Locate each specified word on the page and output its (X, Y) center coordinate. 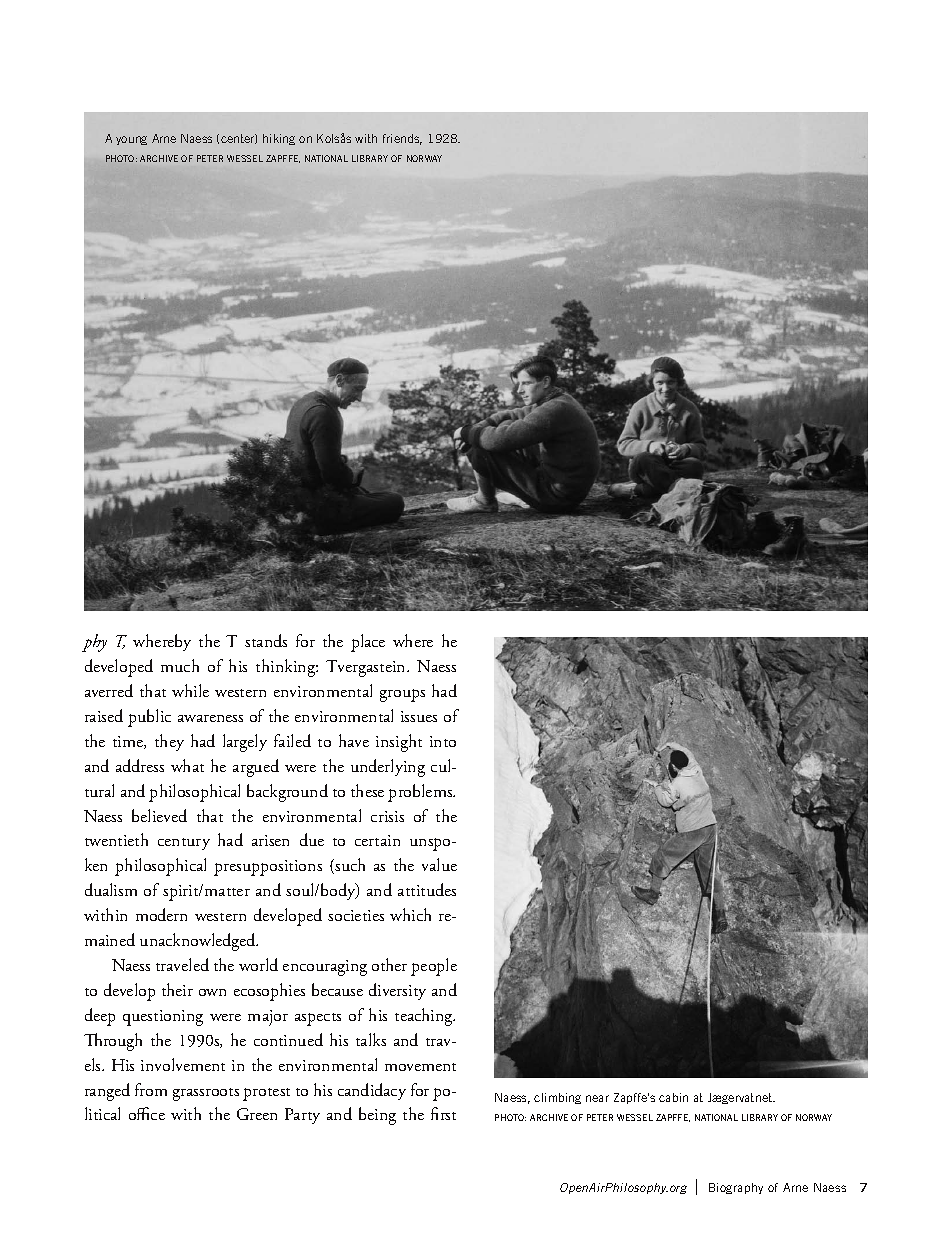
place (368, 643)
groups (402, 695)
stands (266, 640)
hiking (279, 139)
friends (402, 139)
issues (419, 716)
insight (399, 743)
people (434, 967)
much (180, 665)
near (597, 1098)
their (177, 989)
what (187, 765)
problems (421, 793)
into (443, 741)
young (131, 140)
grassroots (206, 1094)
